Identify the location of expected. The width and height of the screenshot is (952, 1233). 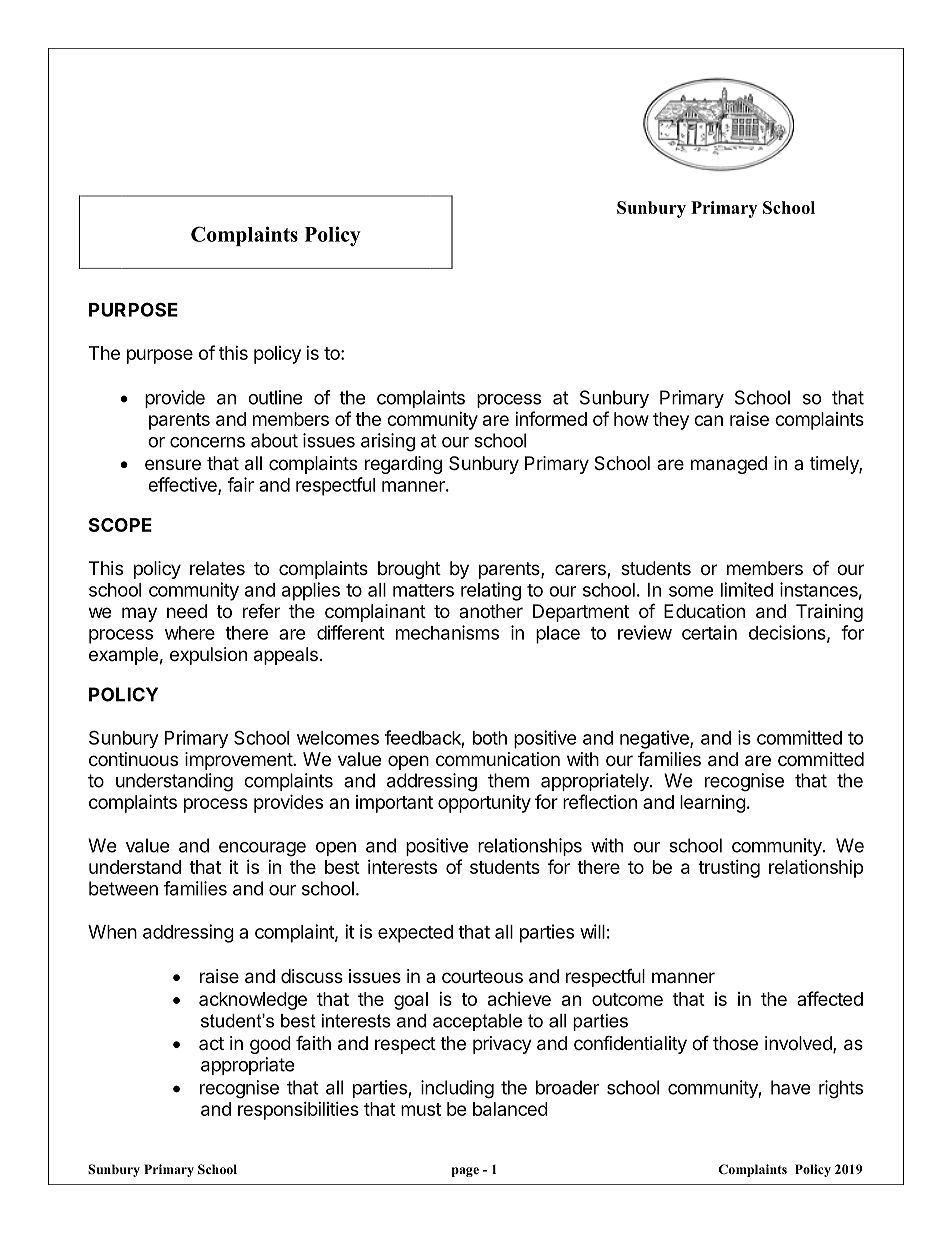
(415, 934).
